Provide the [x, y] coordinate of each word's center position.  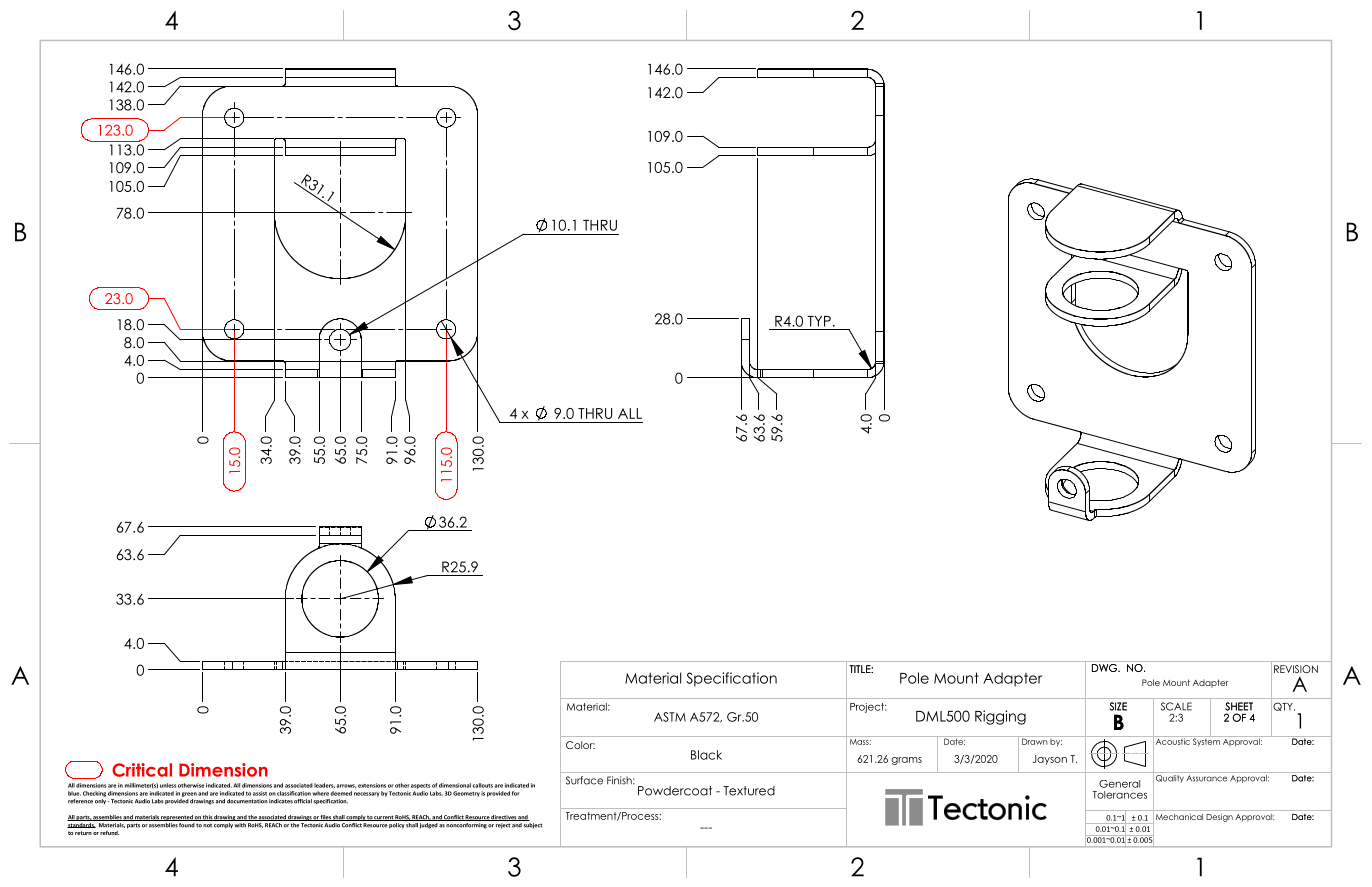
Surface [584, 780]
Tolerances [1119, 795]
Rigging [1000, 717]
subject [532, 824]
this [207, 818]
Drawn [1034, 740]
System [1206, 741]
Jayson [1050, 760]
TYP [819, 321]
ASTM [670, 717]
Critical [142, 770]
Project [868, 708]
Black [706, 755]
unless [168, 785]
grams [906, 761]
